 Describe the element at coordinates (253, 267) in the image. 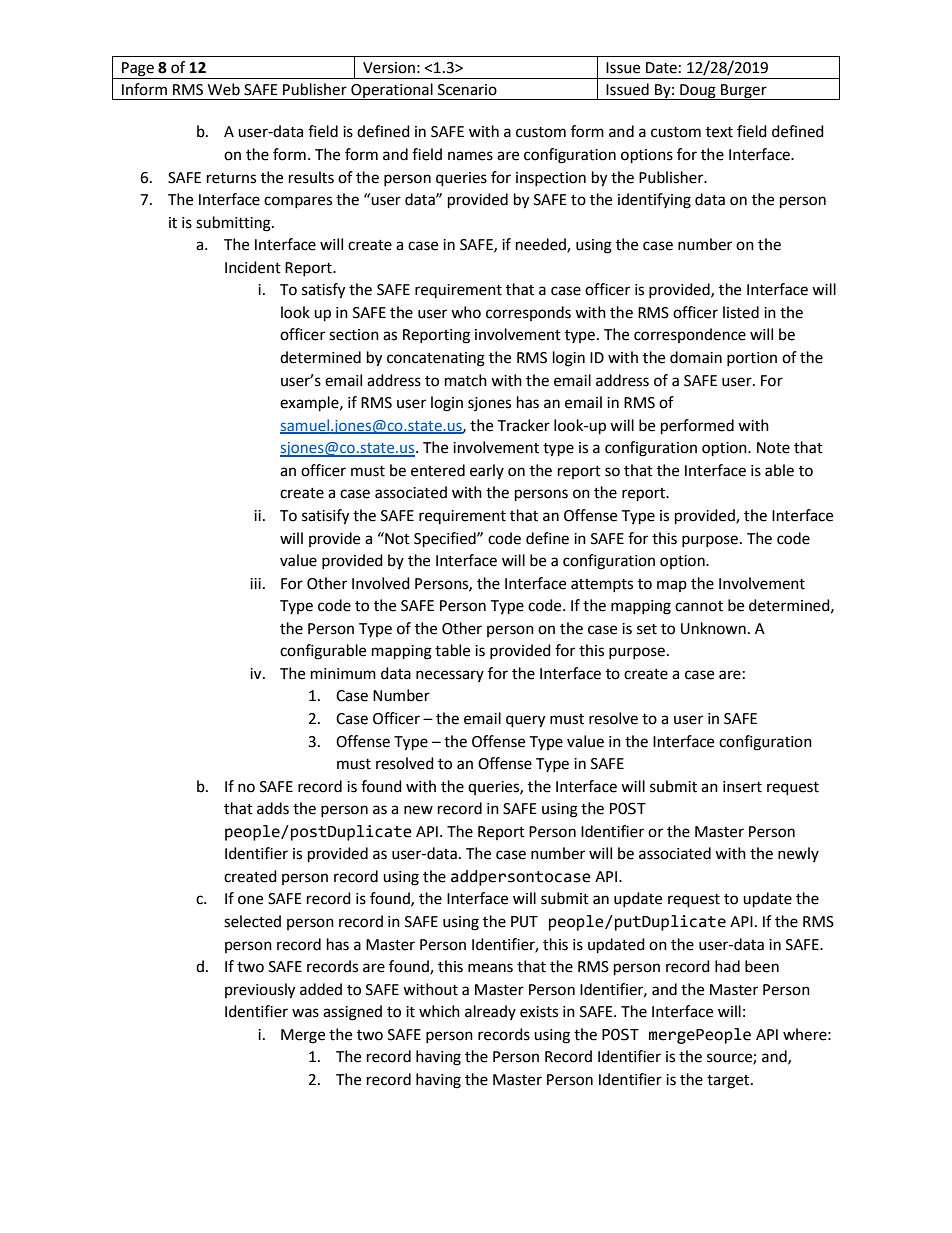

I see `Incident` at that location.
